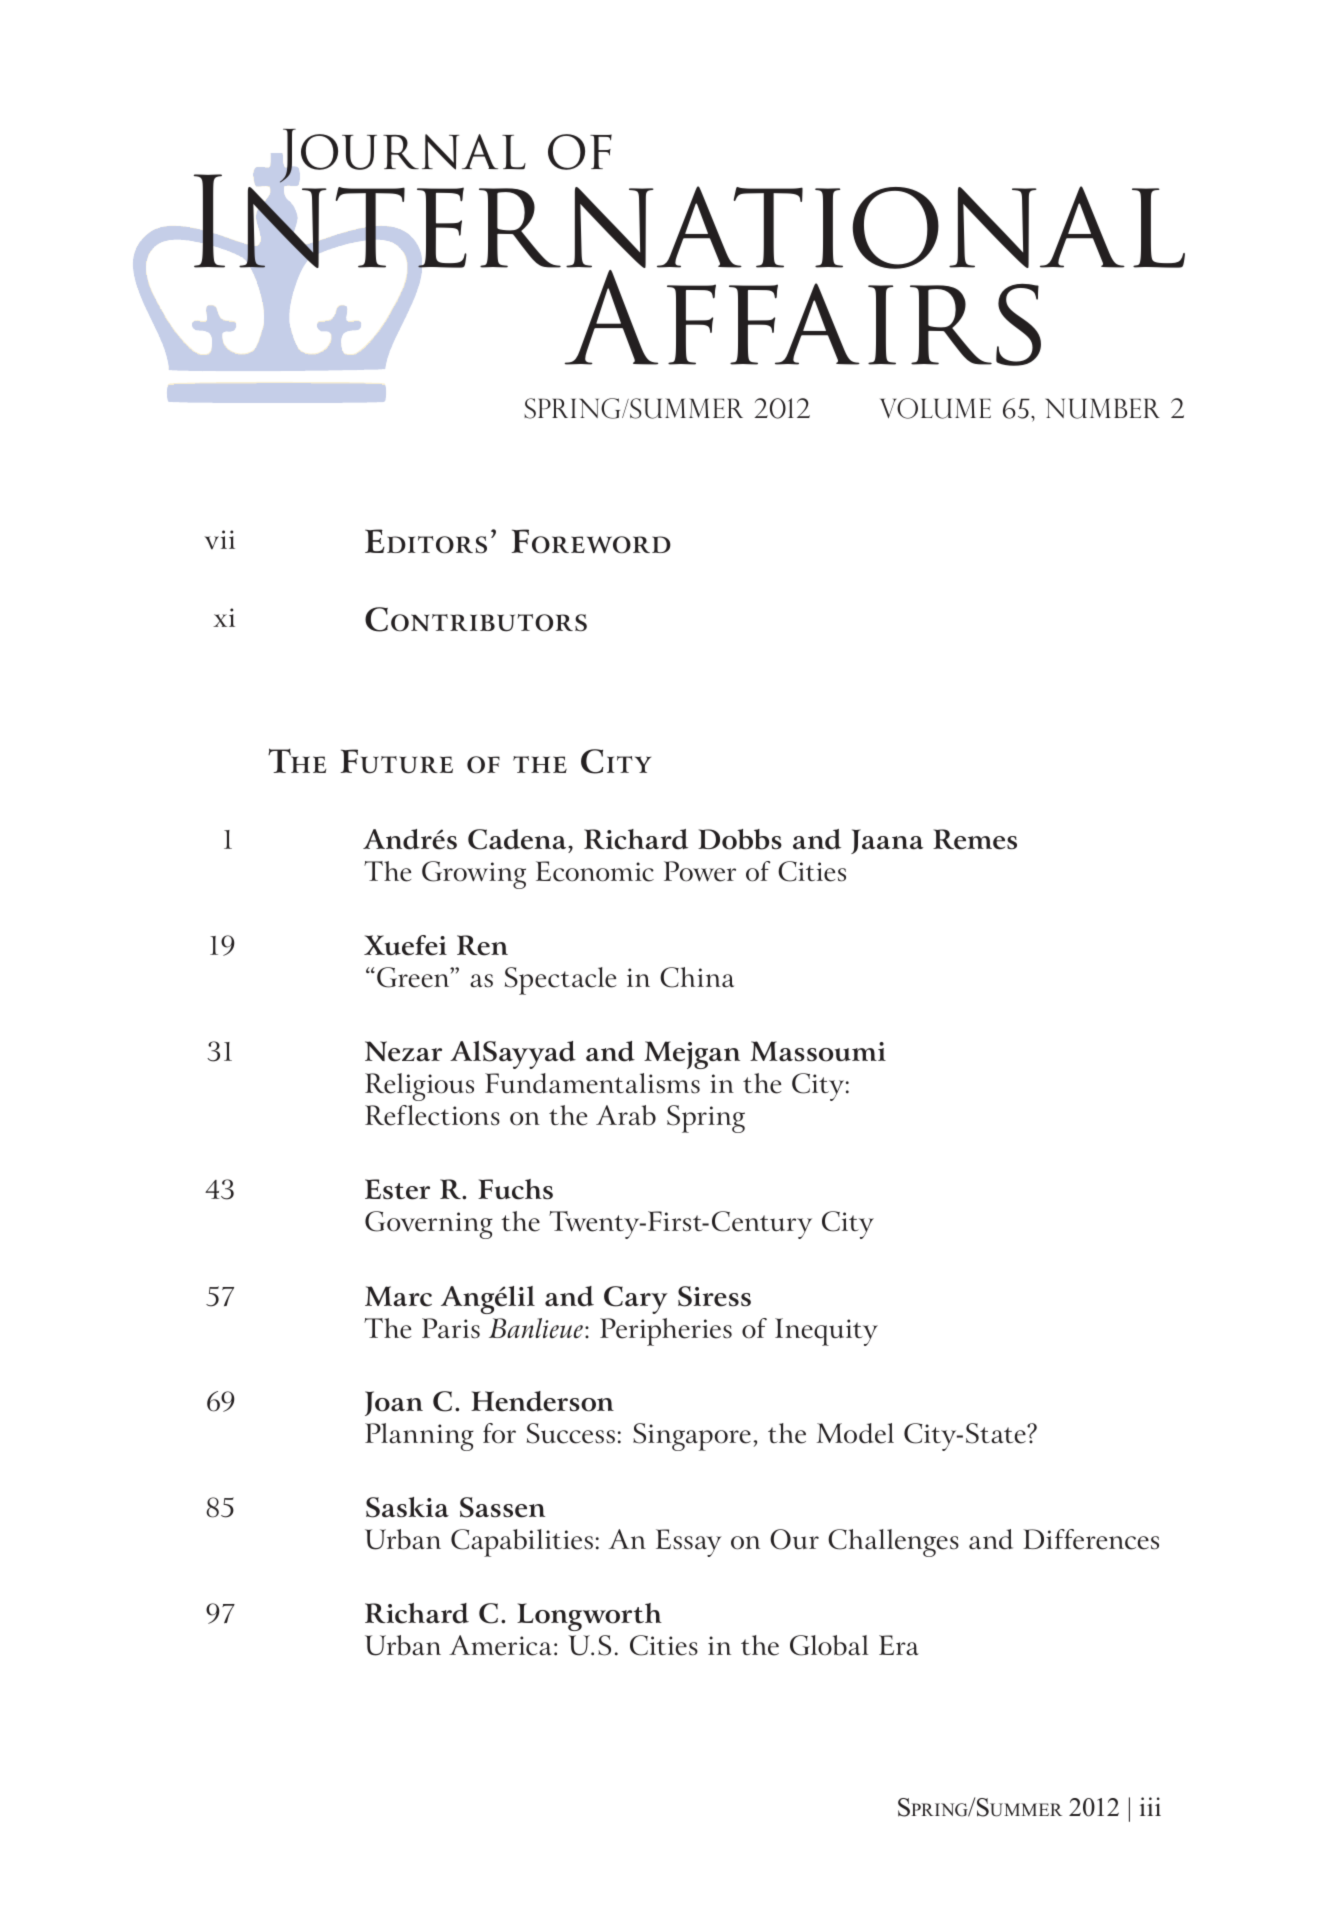 The height and width of the screenshot is (1923, 1322). Describe the element at coordinates (689, 222) in the screenshot. I see `International` at that location.
